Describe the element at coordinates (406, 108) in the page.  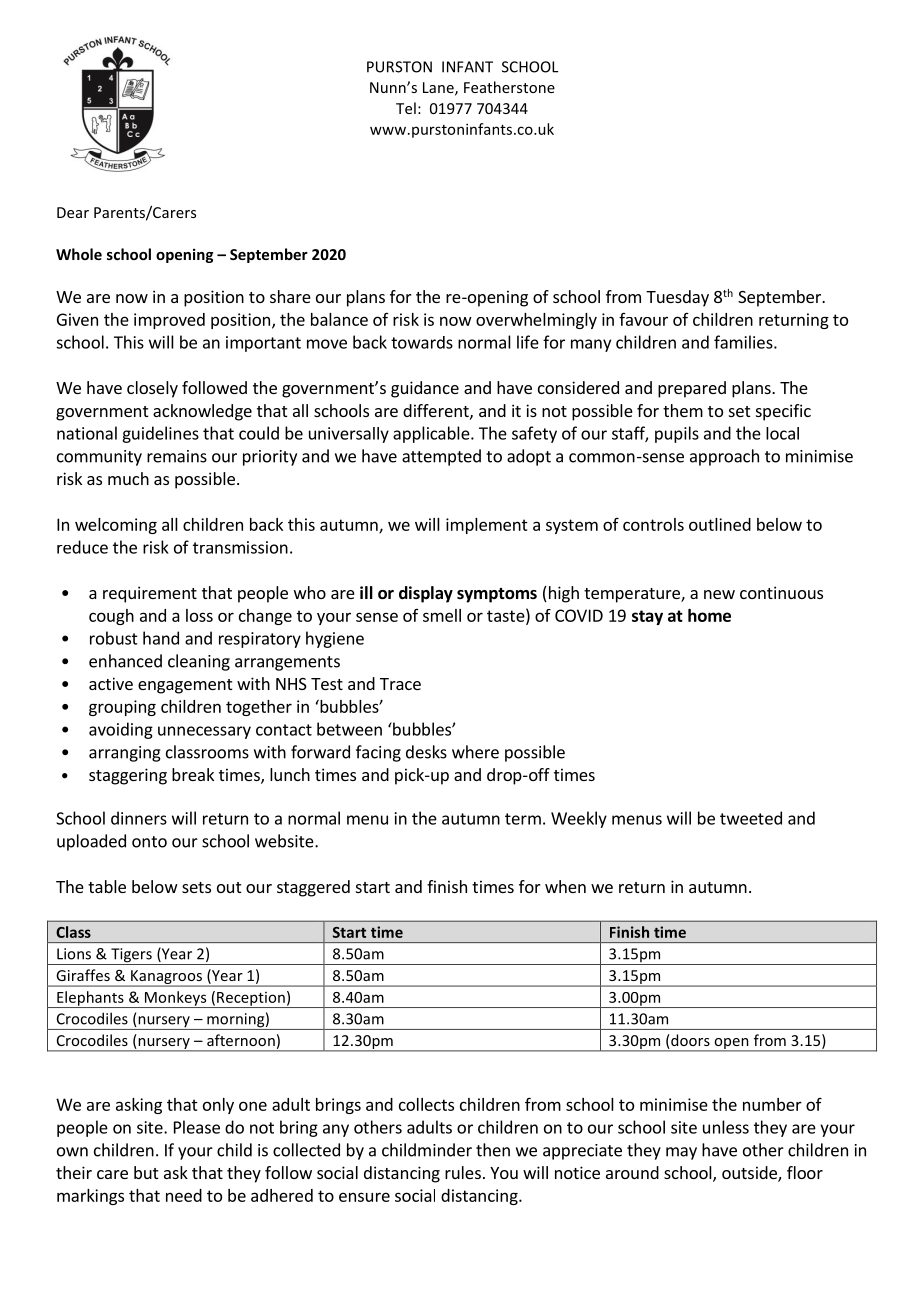
I see `Tel` at that location.
